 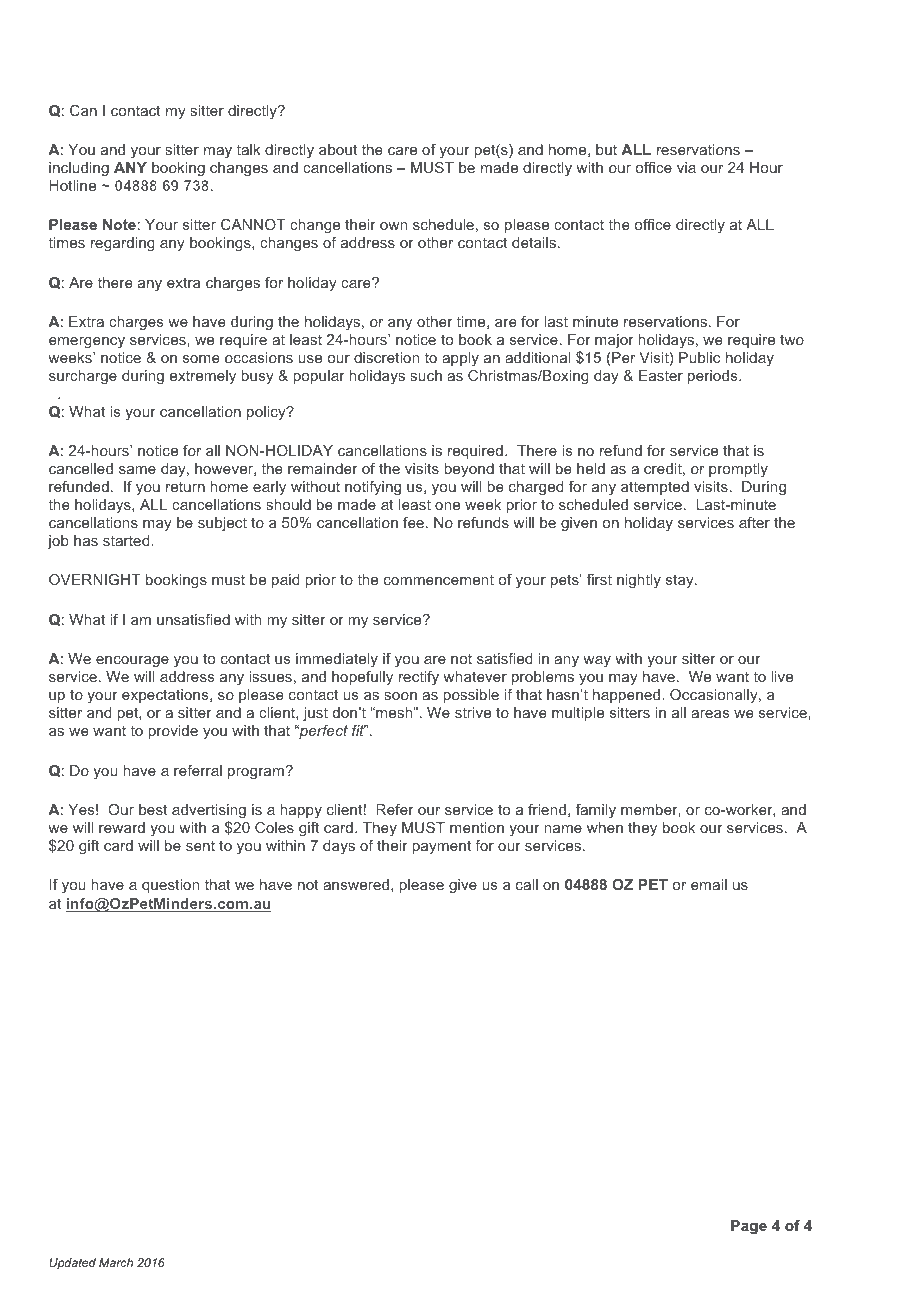 What do you see at coordinates (754, 522) in the page?
I see `after` at bounding box center [754, 522].
